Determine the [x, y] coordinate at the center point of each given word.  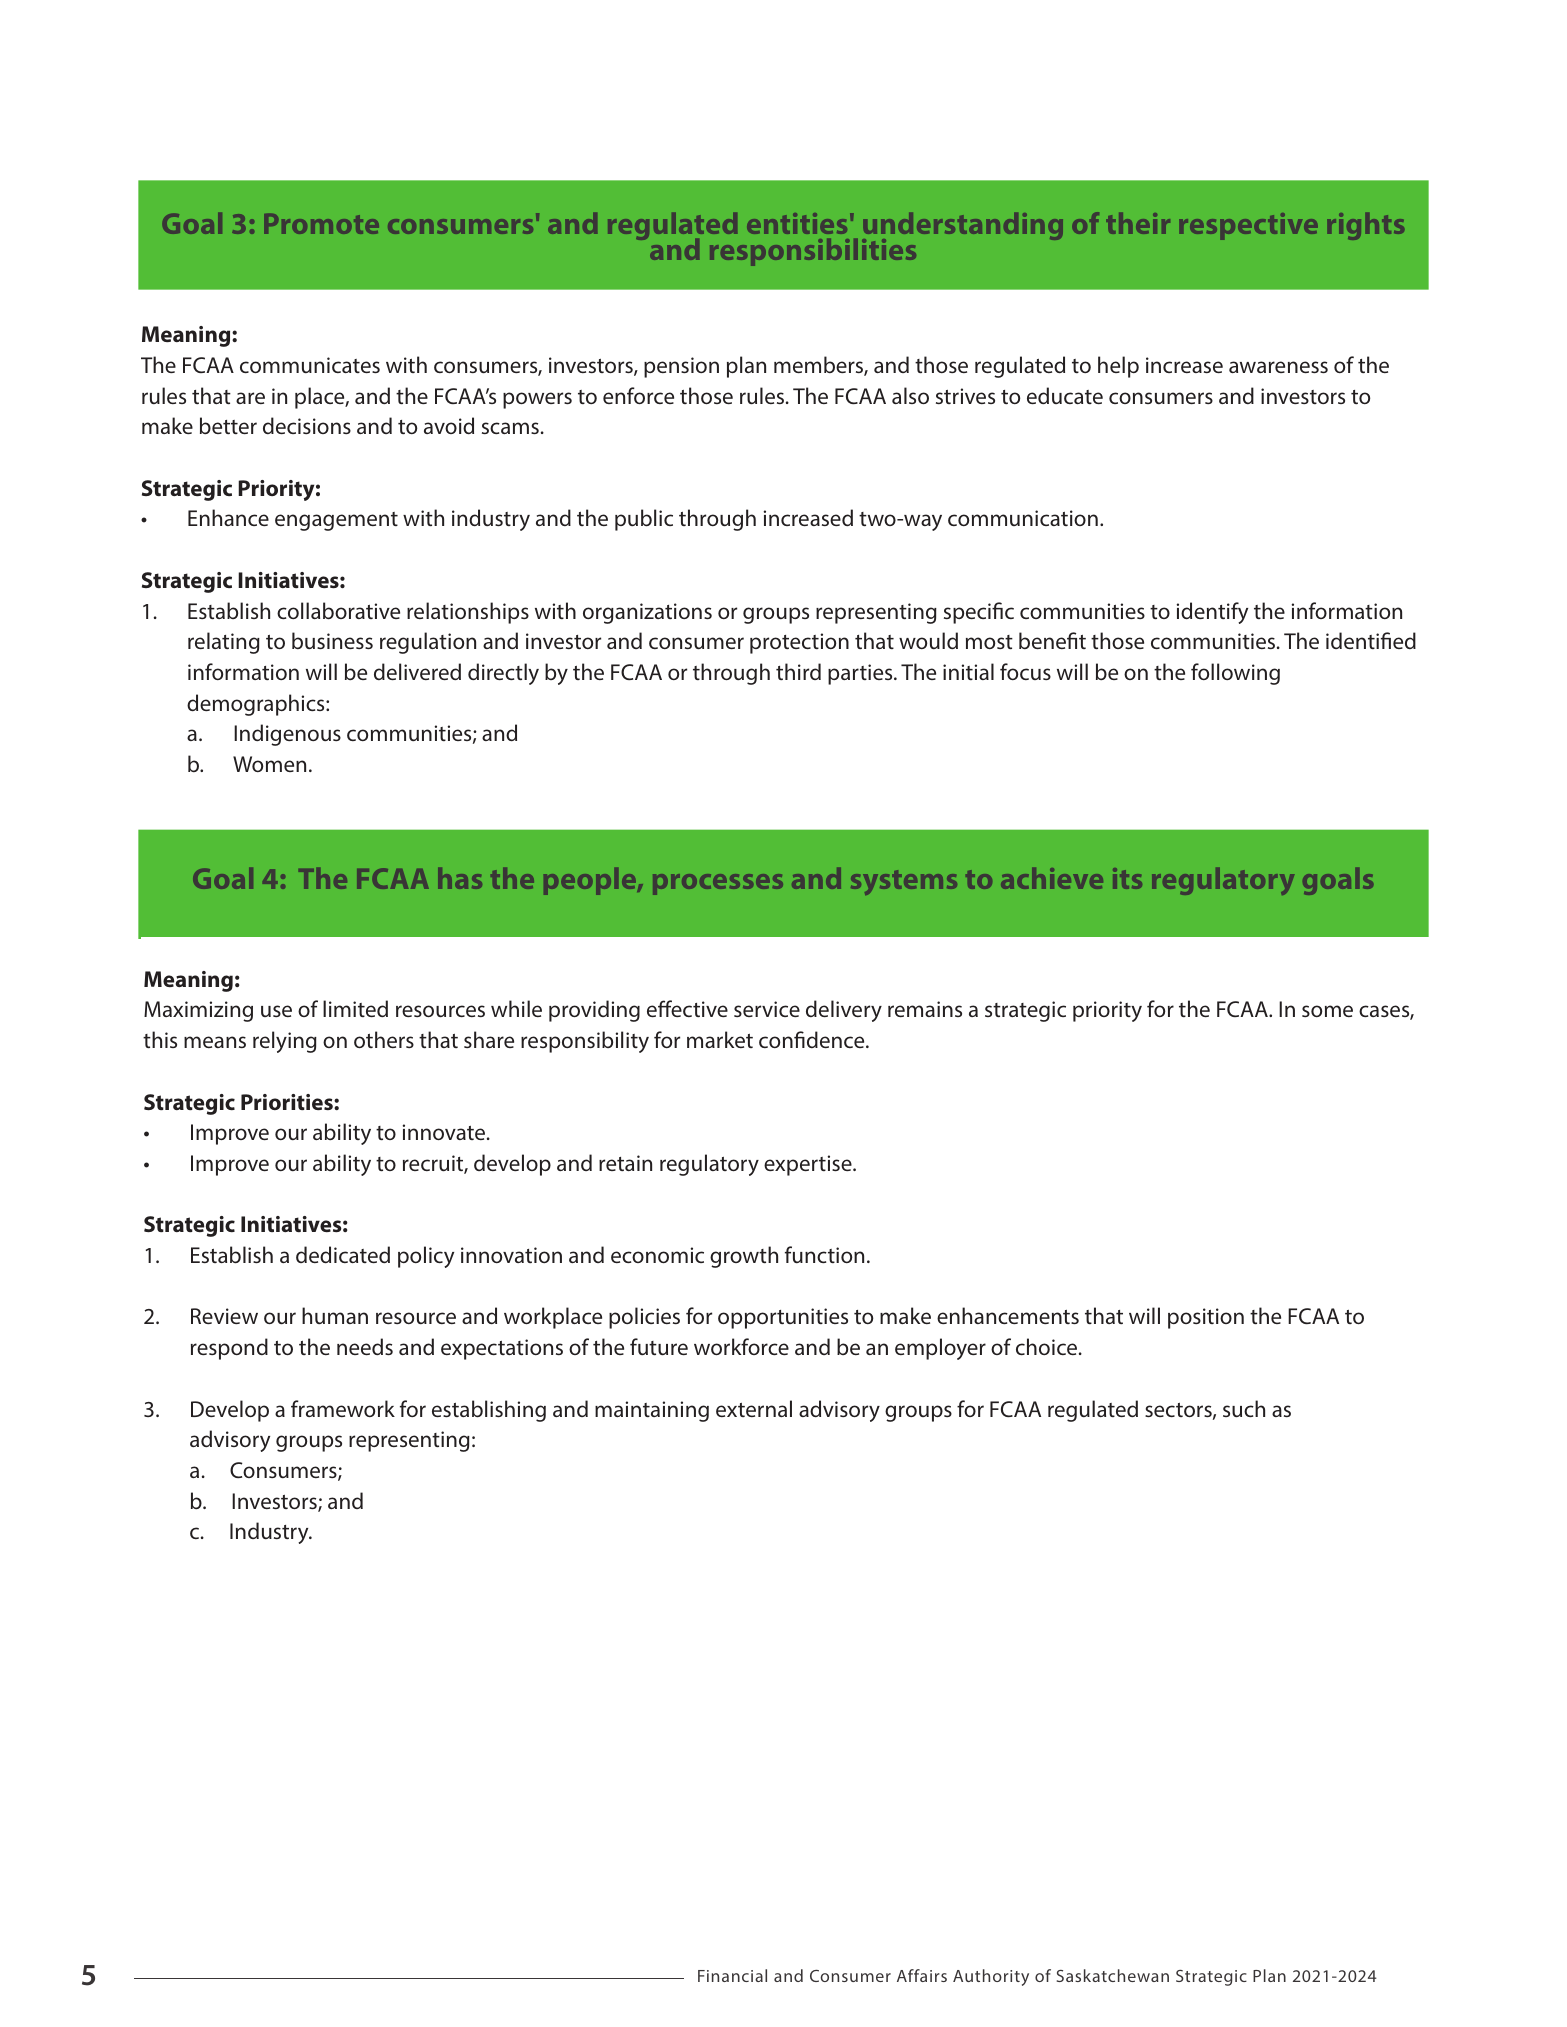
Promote [321, 224]
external [754, 1408]
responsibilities [813, 252]
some [1327, 1011]
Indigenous [287, 735]
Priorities [288, 1102]
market [720, 1039]
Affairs [922, 1975]
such [1244, 1408]
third [798, 671]
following [1235, 674]
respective [1248, 226]
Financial [732, 1975]
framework [343, 1408]
